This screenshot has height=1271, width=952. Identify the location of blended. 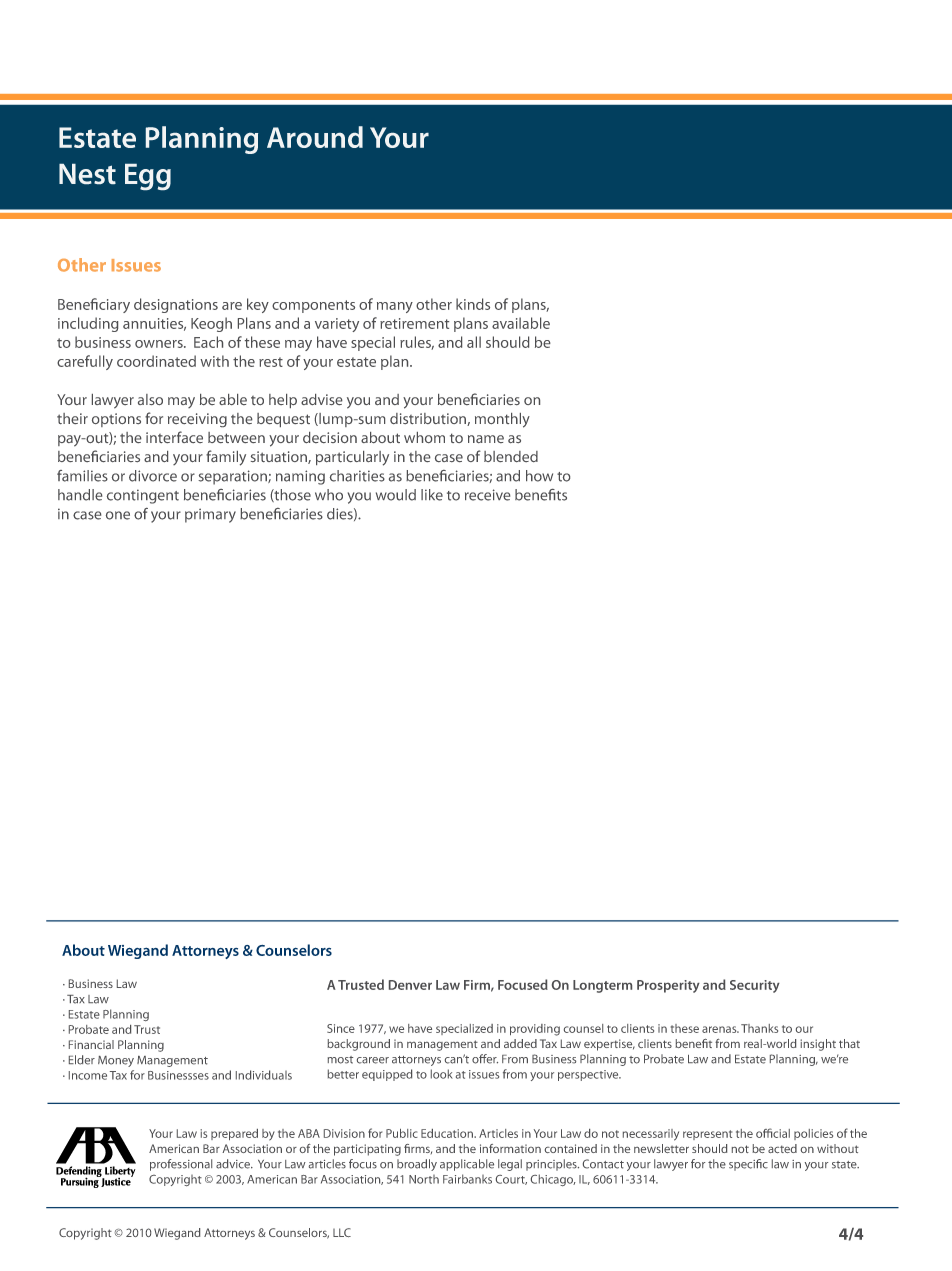
(511, 456).
